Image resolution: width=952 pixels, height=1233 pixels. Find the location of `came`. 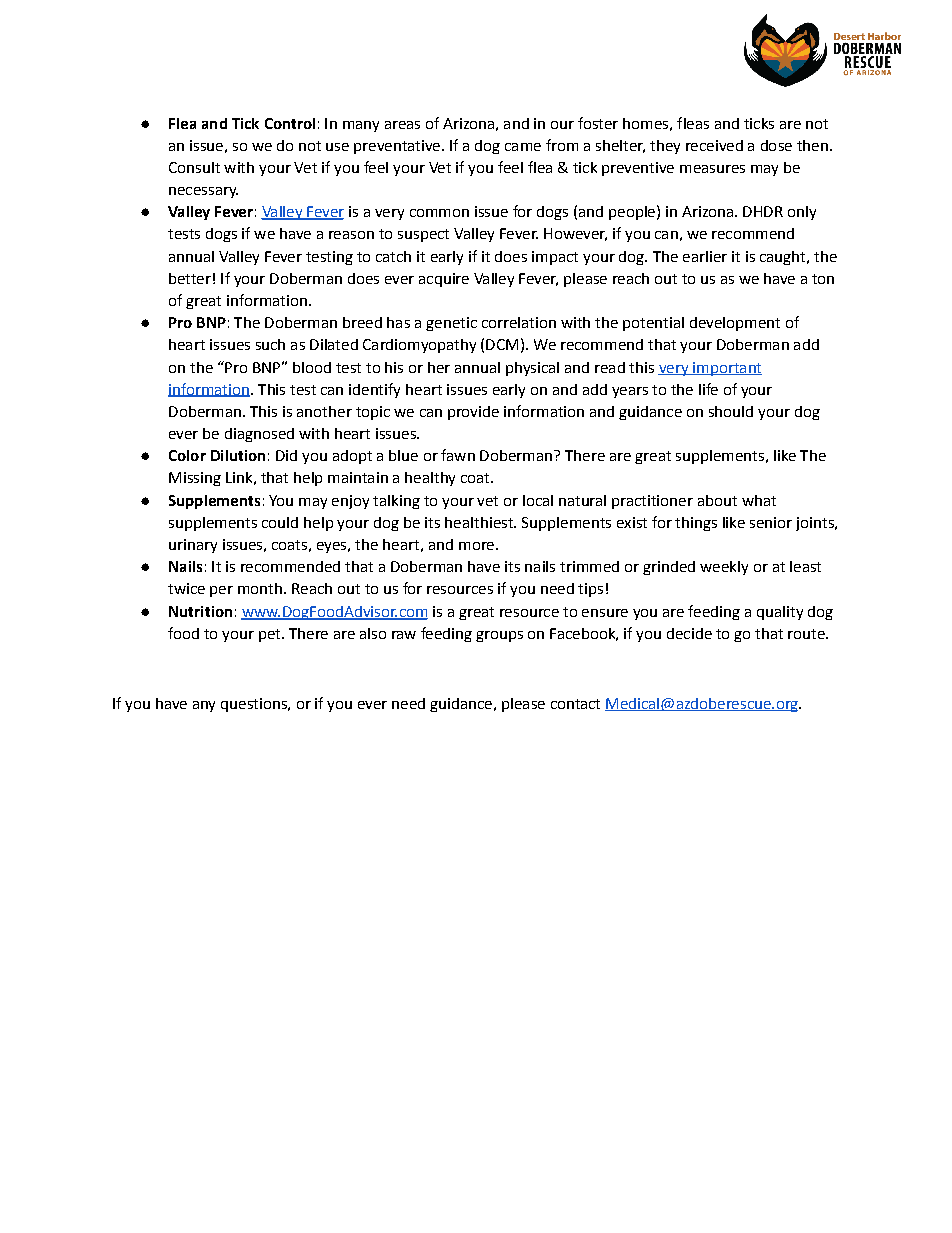

came is located at coordinates (523, 147).
